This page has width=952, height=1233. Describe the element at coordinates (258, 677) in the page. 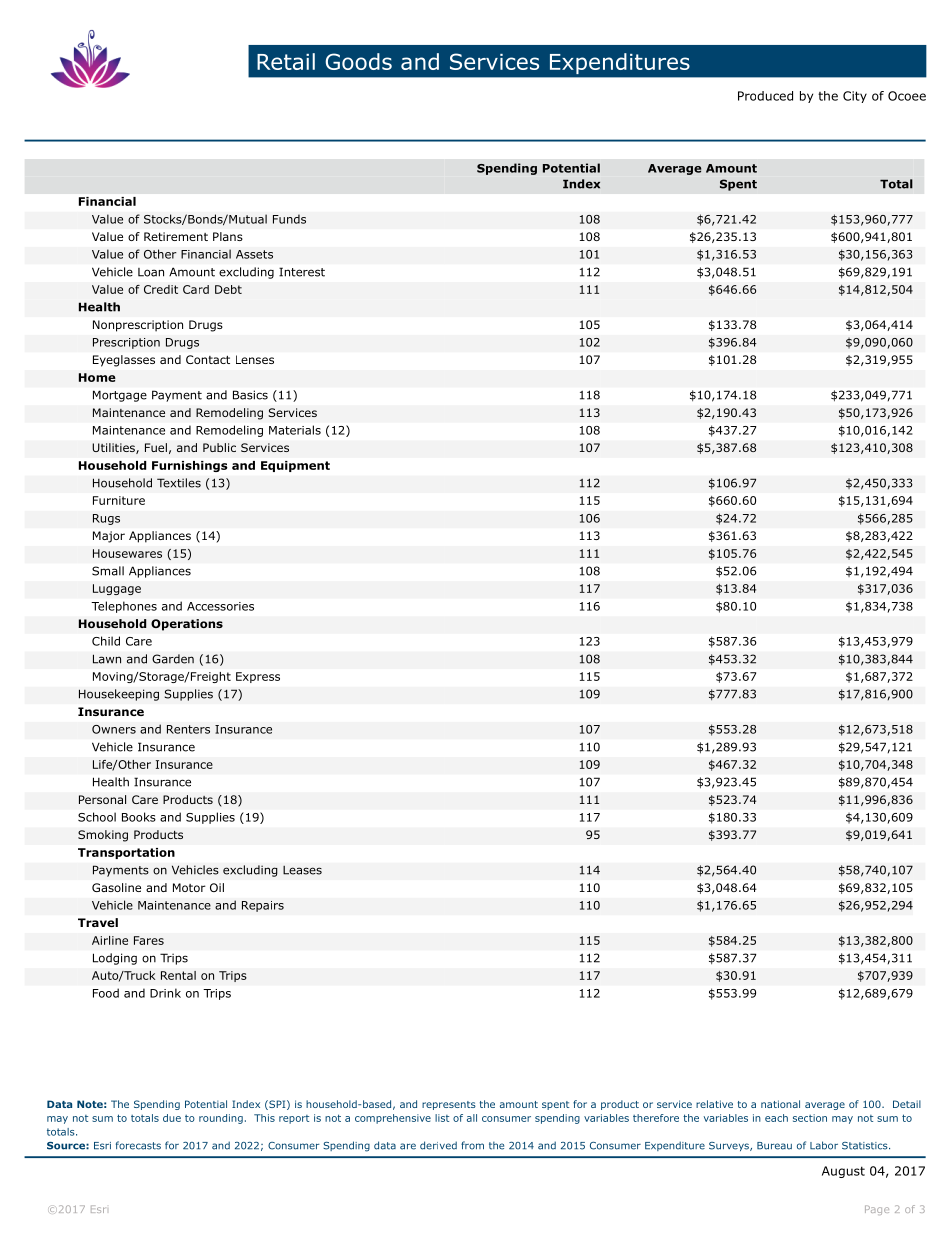

I see `Express` at that location.
